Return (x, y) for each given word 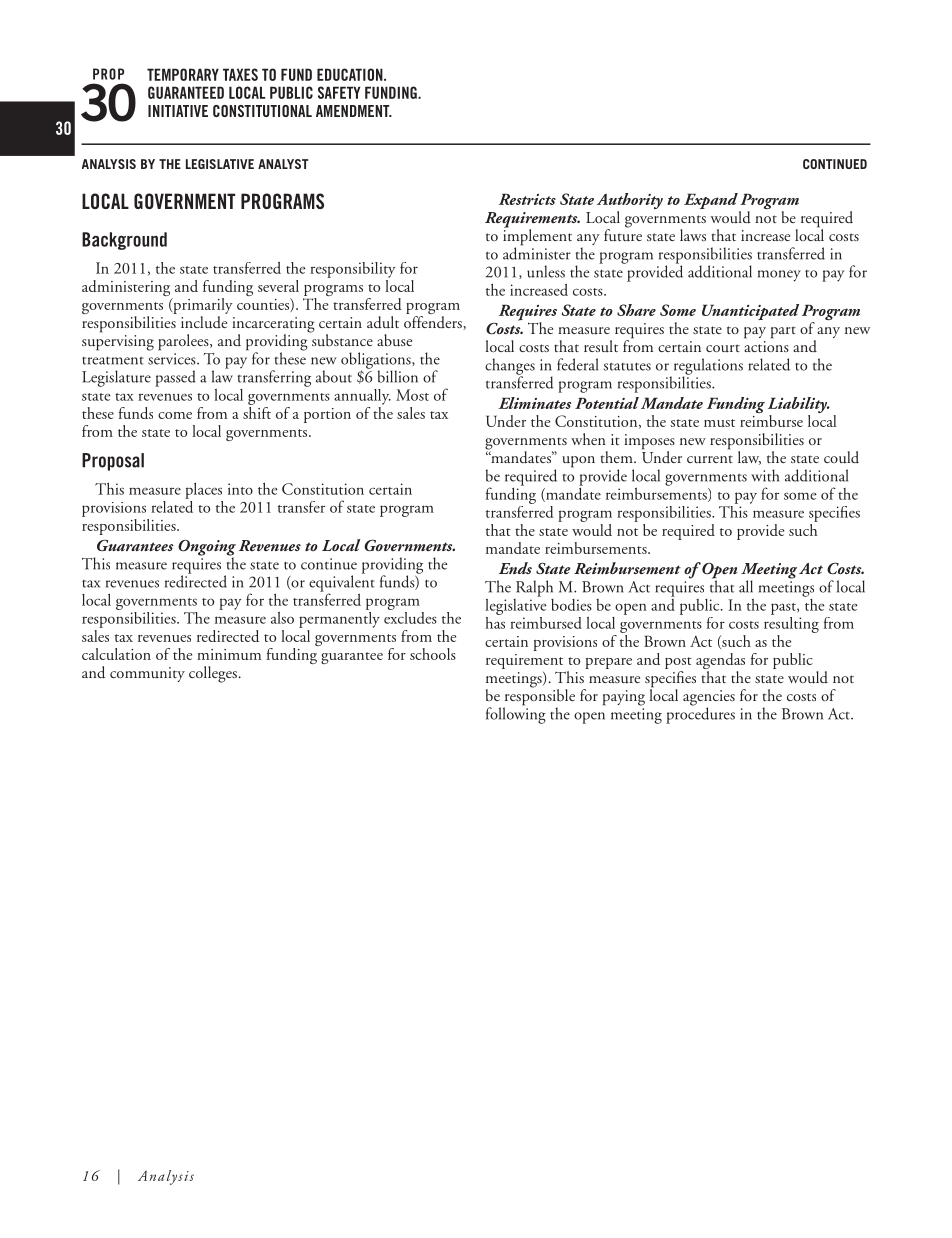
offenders (434, 321)
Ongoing (207, 549)
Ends (515, 568)
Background (124, 241)
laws (693, 235)
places (203, 490)
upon (578, 462)
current (710, 459)
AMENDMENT (354, 111)
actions (766, 345)
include (204, 321)
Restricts (527, 199)
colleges (214, 674)
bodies (571, 605)
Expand (712, 202)
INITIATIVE (178, 111)
